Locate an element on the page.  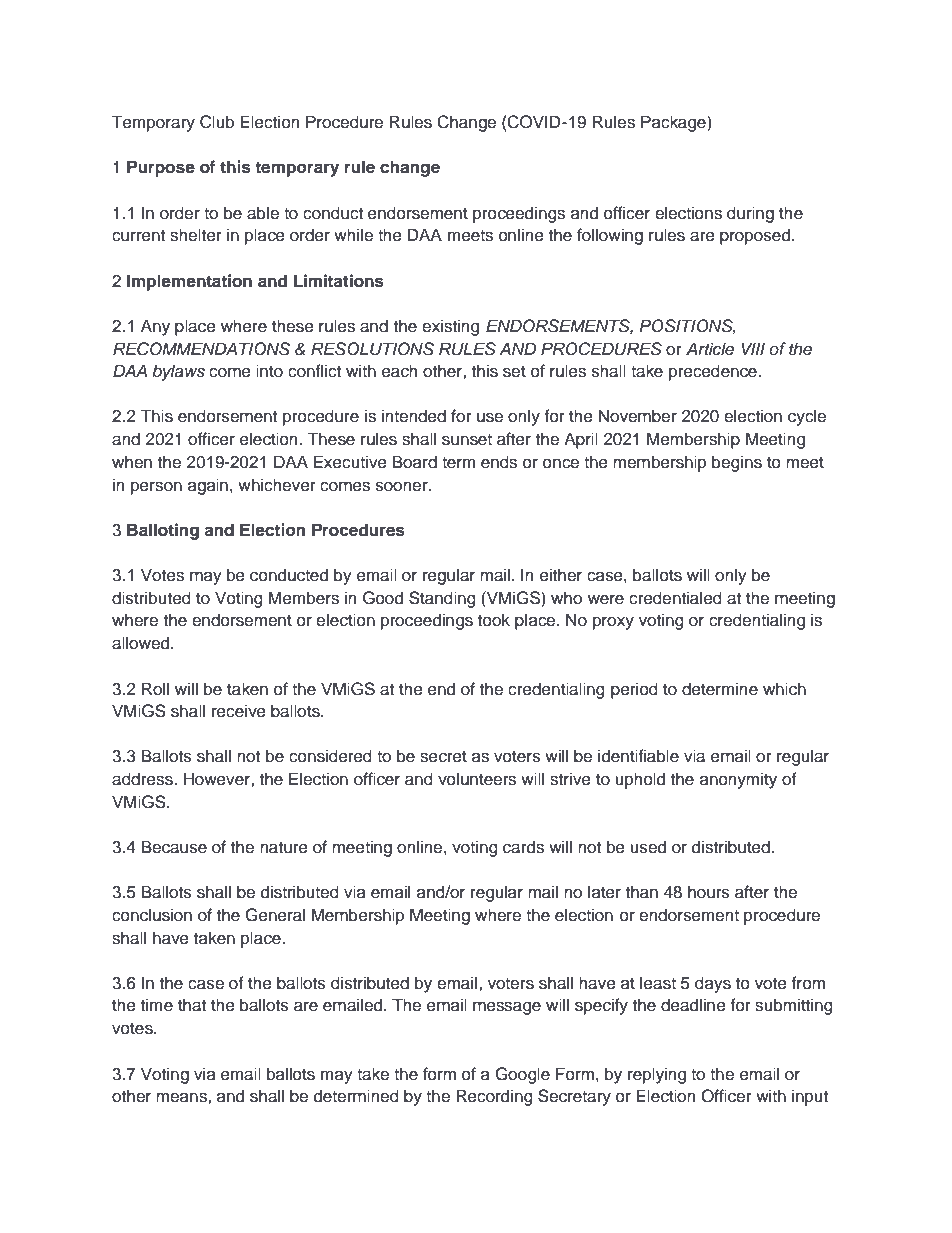
replying is located at coordinates (657, 1075).
